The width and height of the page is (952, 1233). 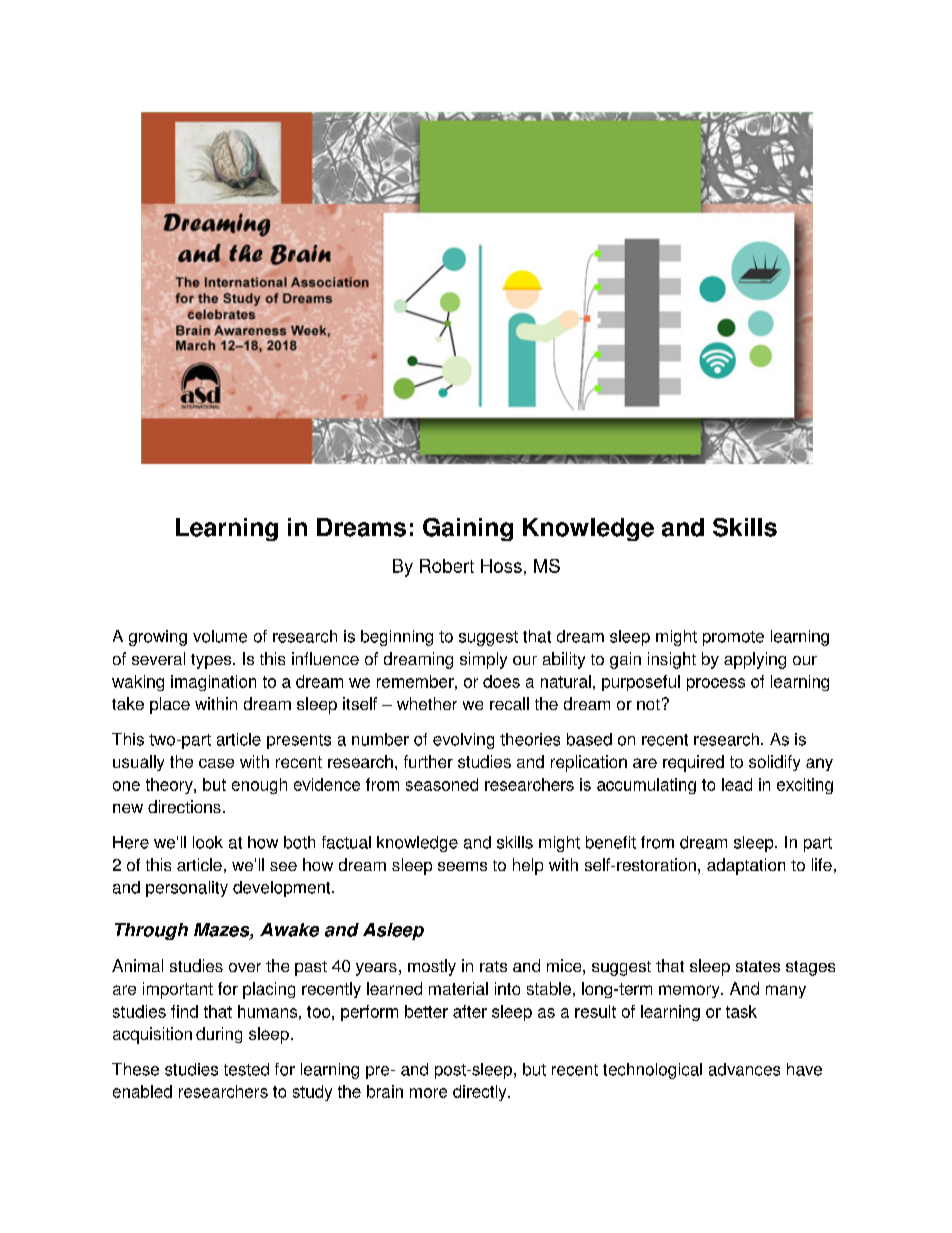 What do you see at coordinates (501, 566) in the page?
I see `Hoss` at bounding box center [501, 566].
